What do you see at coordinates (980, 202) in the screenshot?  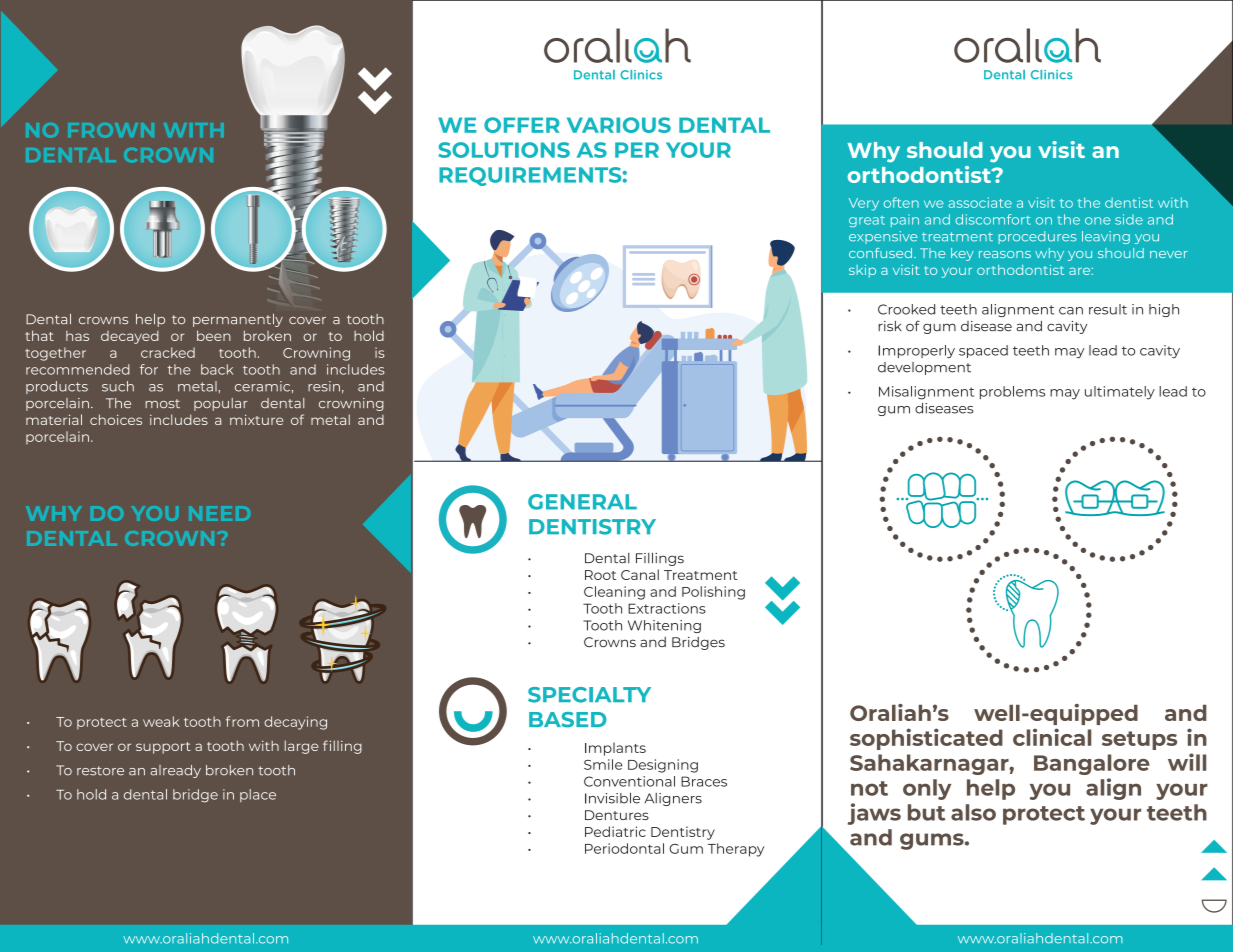 I see `associate` at bounding box center [980, 202].
